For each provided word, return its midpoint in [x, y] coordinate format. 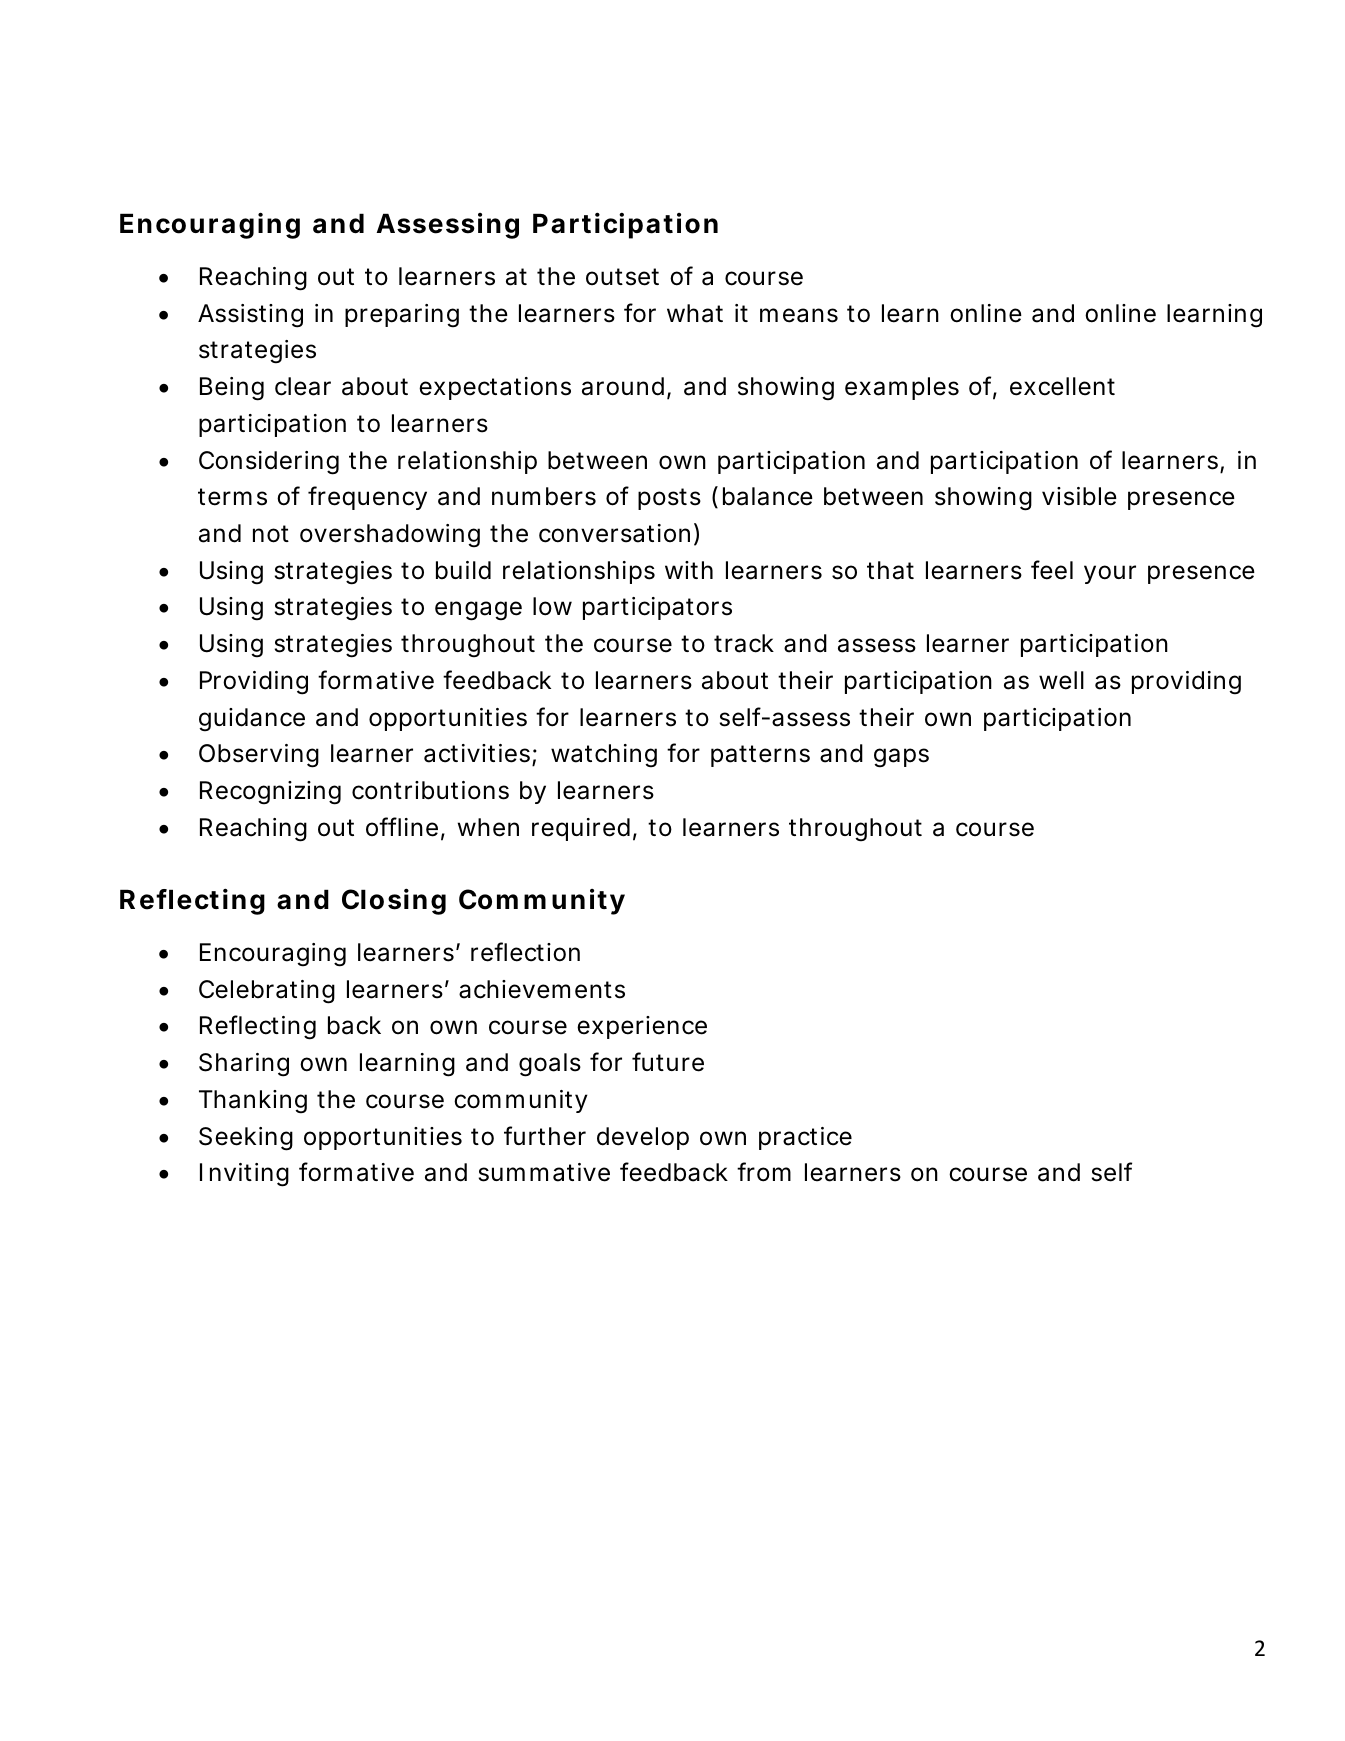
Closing [394, 901]
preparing [402, 316]
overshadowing [390, 536]
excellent [1062, 386]
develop [643, 1138]
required [581, 829]
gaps [901, 758]
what [695, 313]
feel [1052, 570]
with [689, 570]
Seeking [246, 1139]
